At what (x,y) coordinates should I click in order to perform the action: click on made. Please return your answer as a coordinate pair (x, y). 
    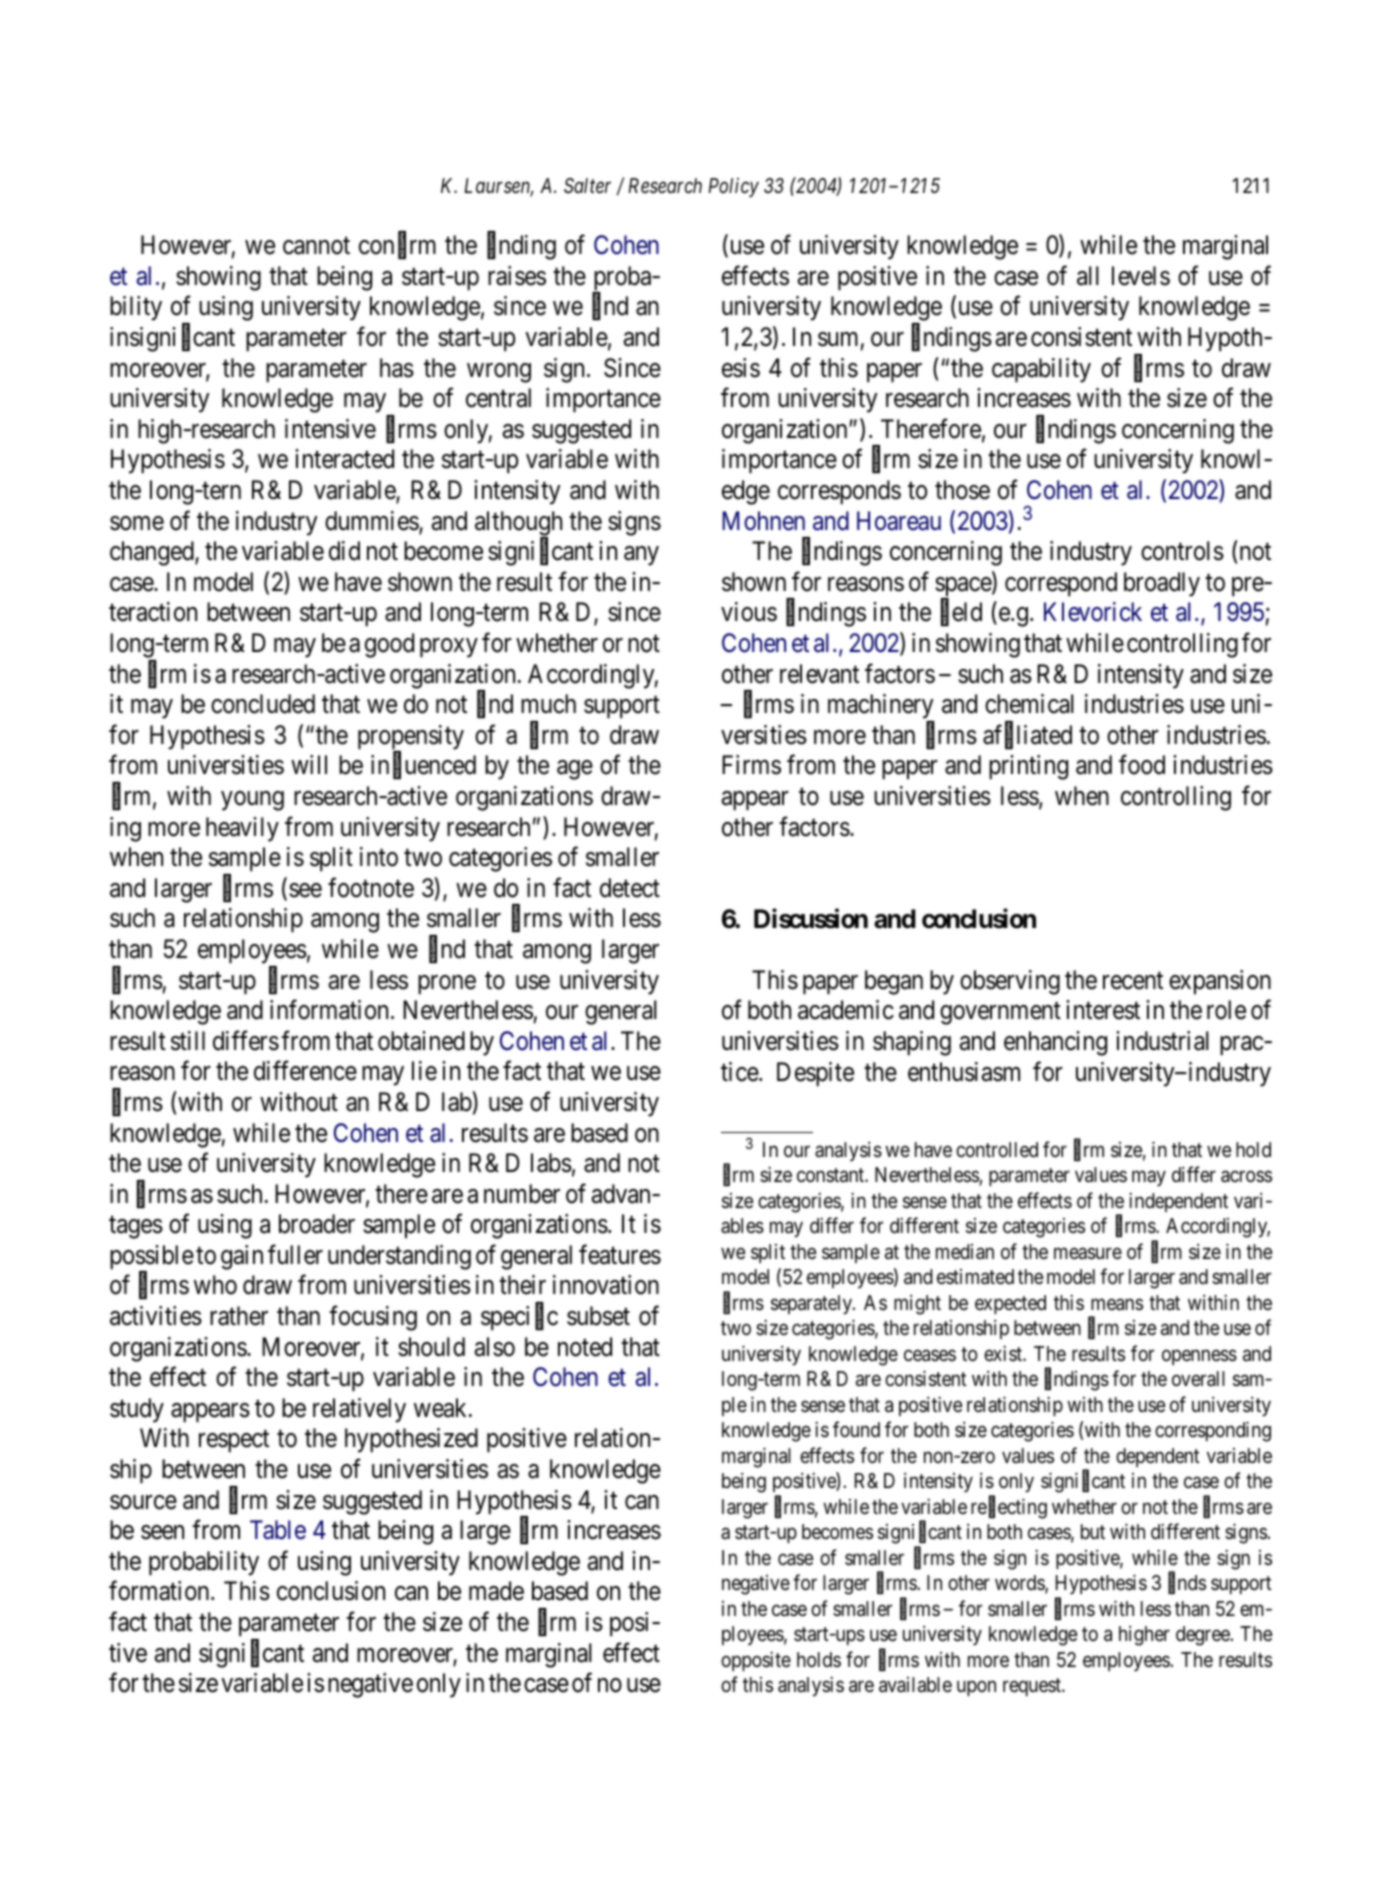
    Looking at the image, I should click on (496, 1591).
